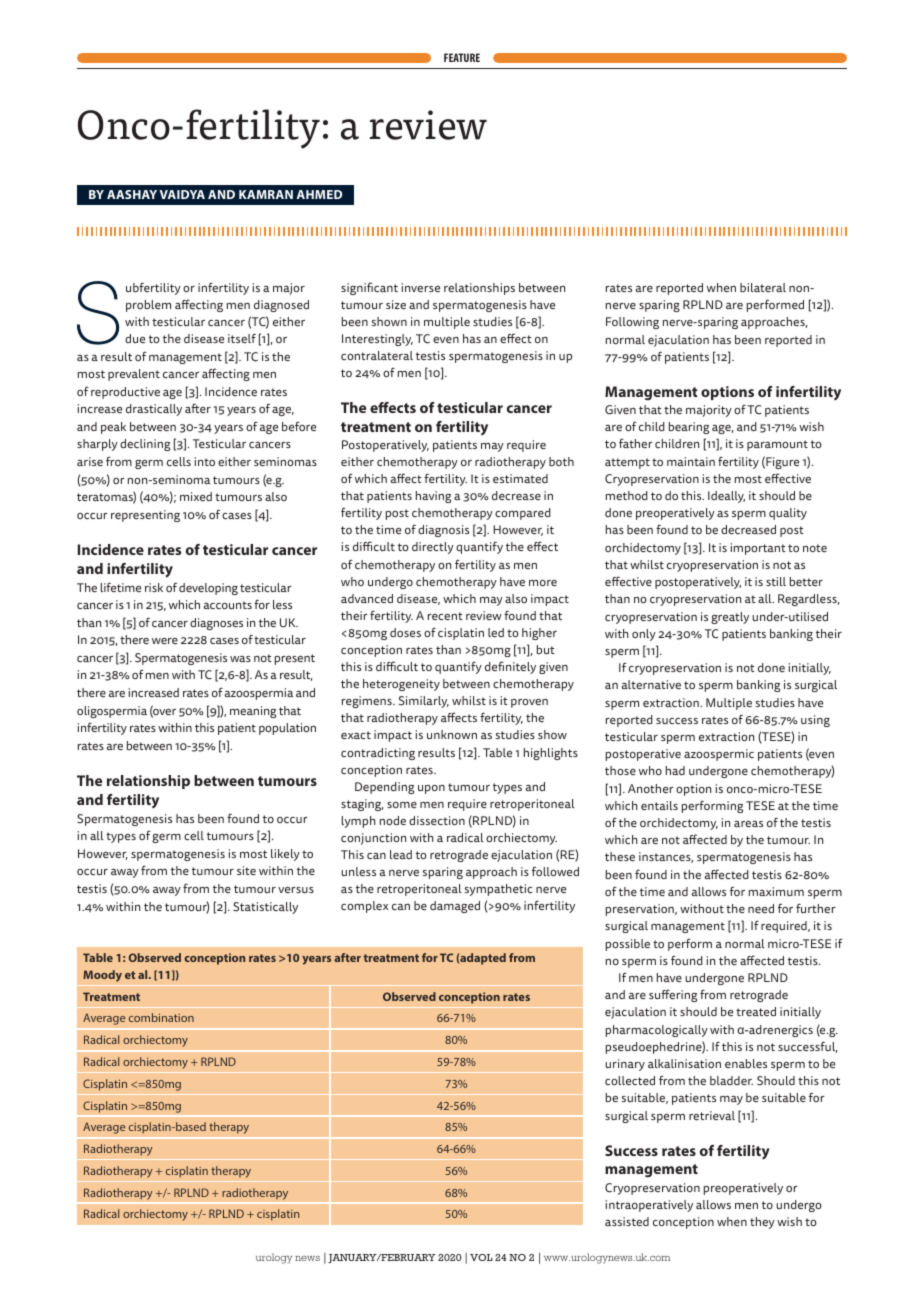 The image size is (924, 1308). What do you see at coordinates (445, 616) in the screenshot?
I see `recent` at bounding box center [445, 616].
